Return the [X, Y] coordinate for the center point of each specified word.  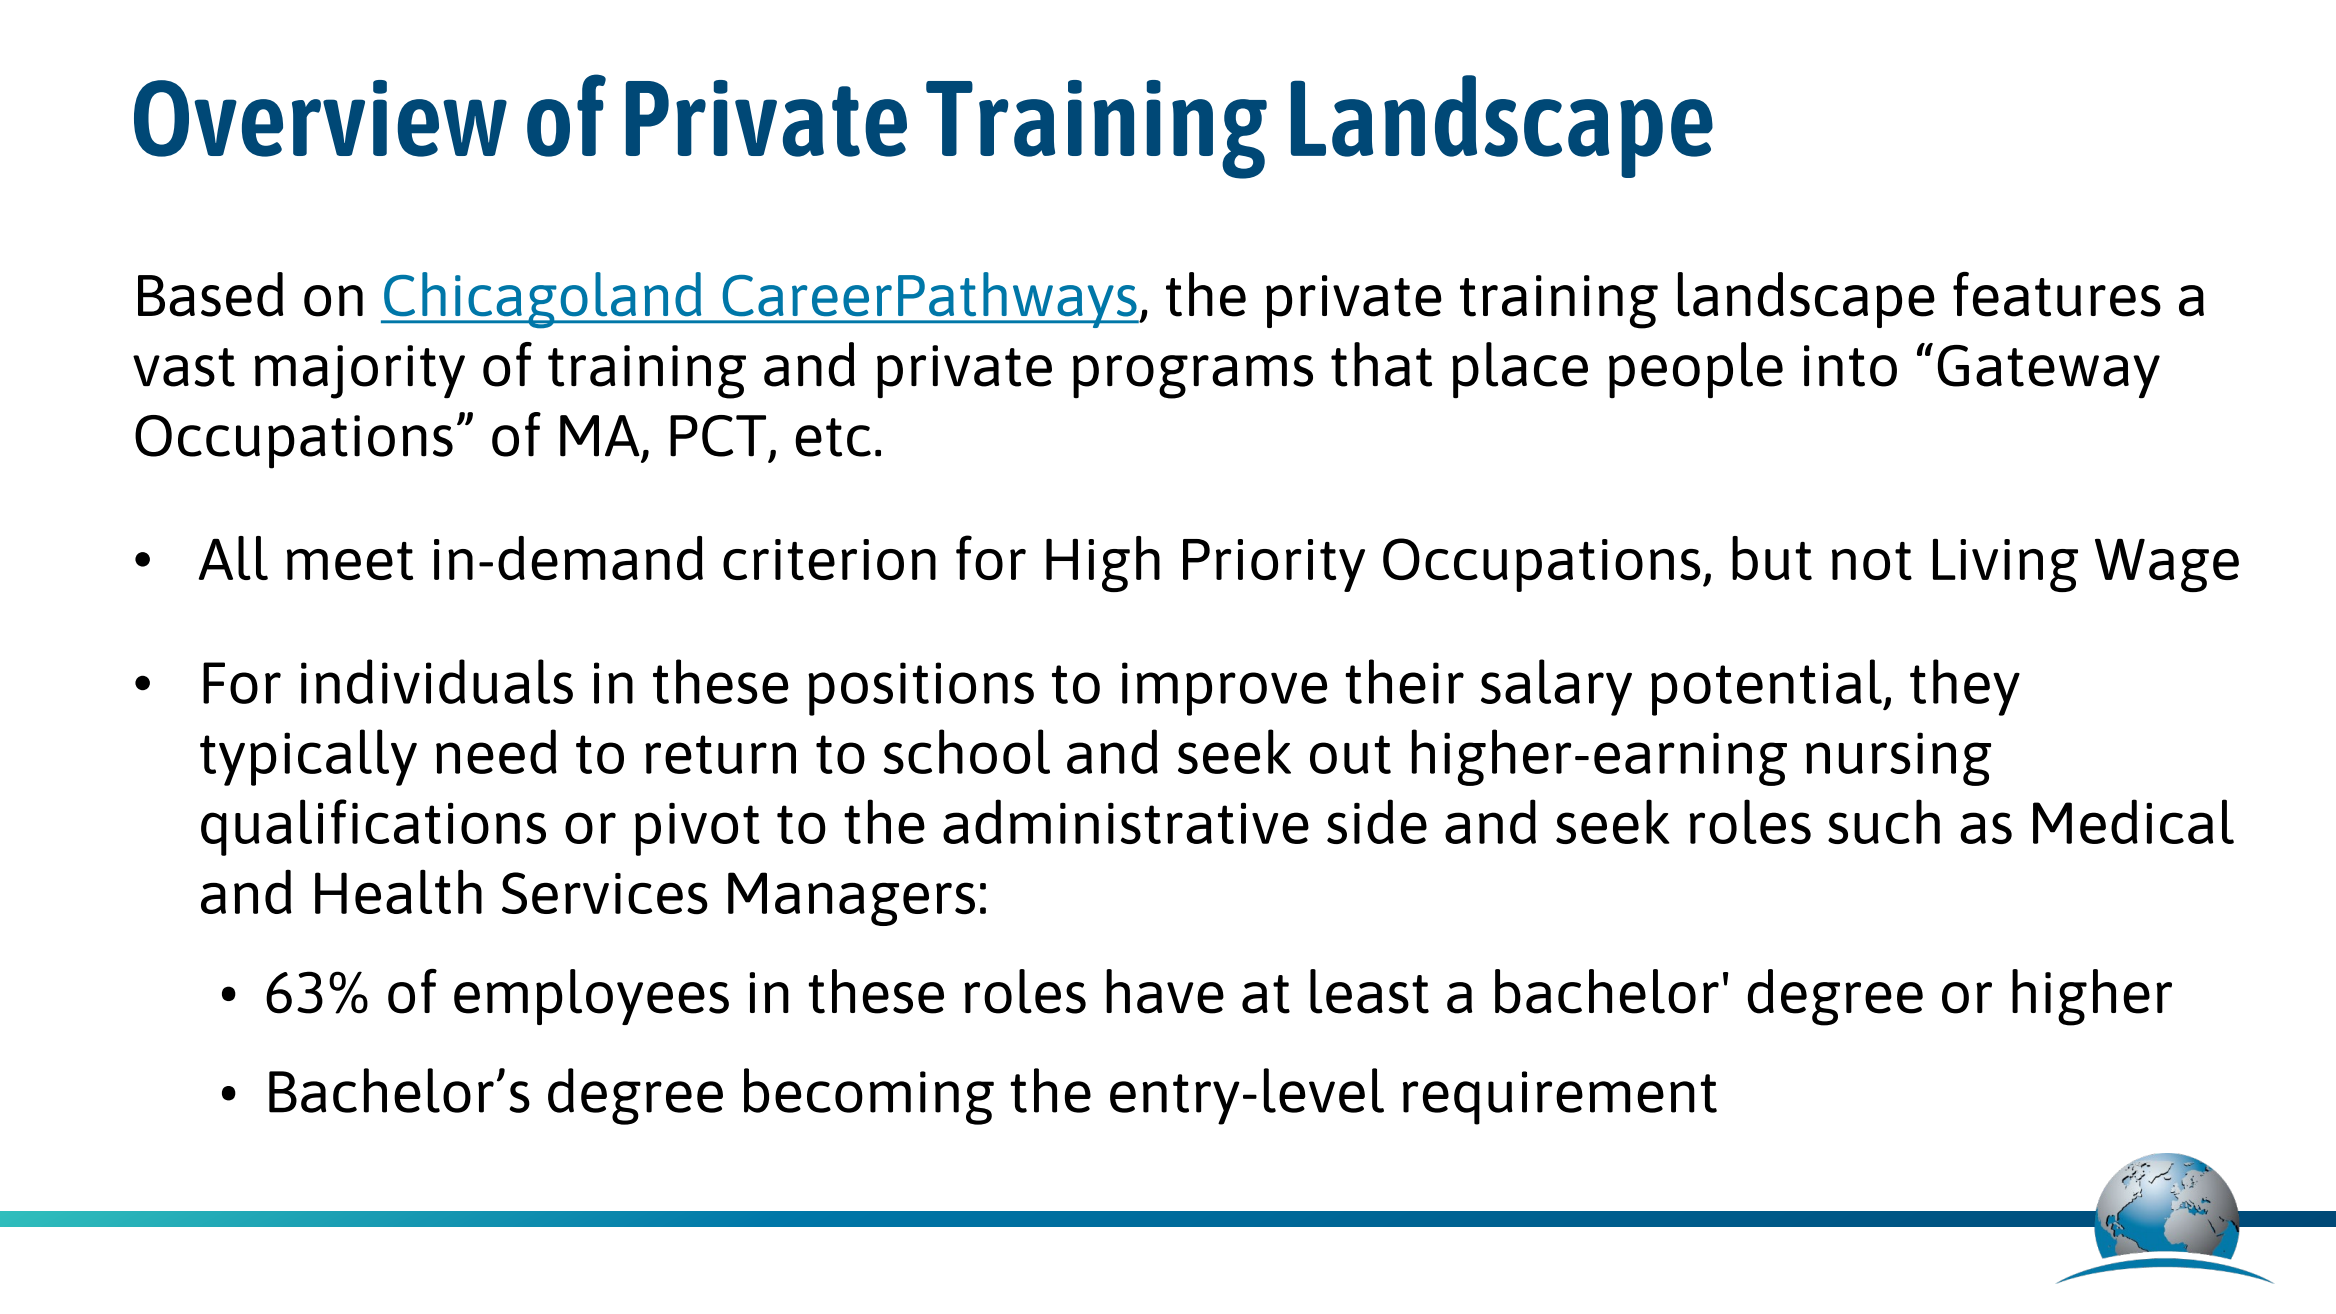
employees [591, 997]
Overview [320, 118]
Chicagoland [543, 300]
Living [2005, 565]
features [2057, 294]
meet [350, 561]
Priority [1274, 565]
